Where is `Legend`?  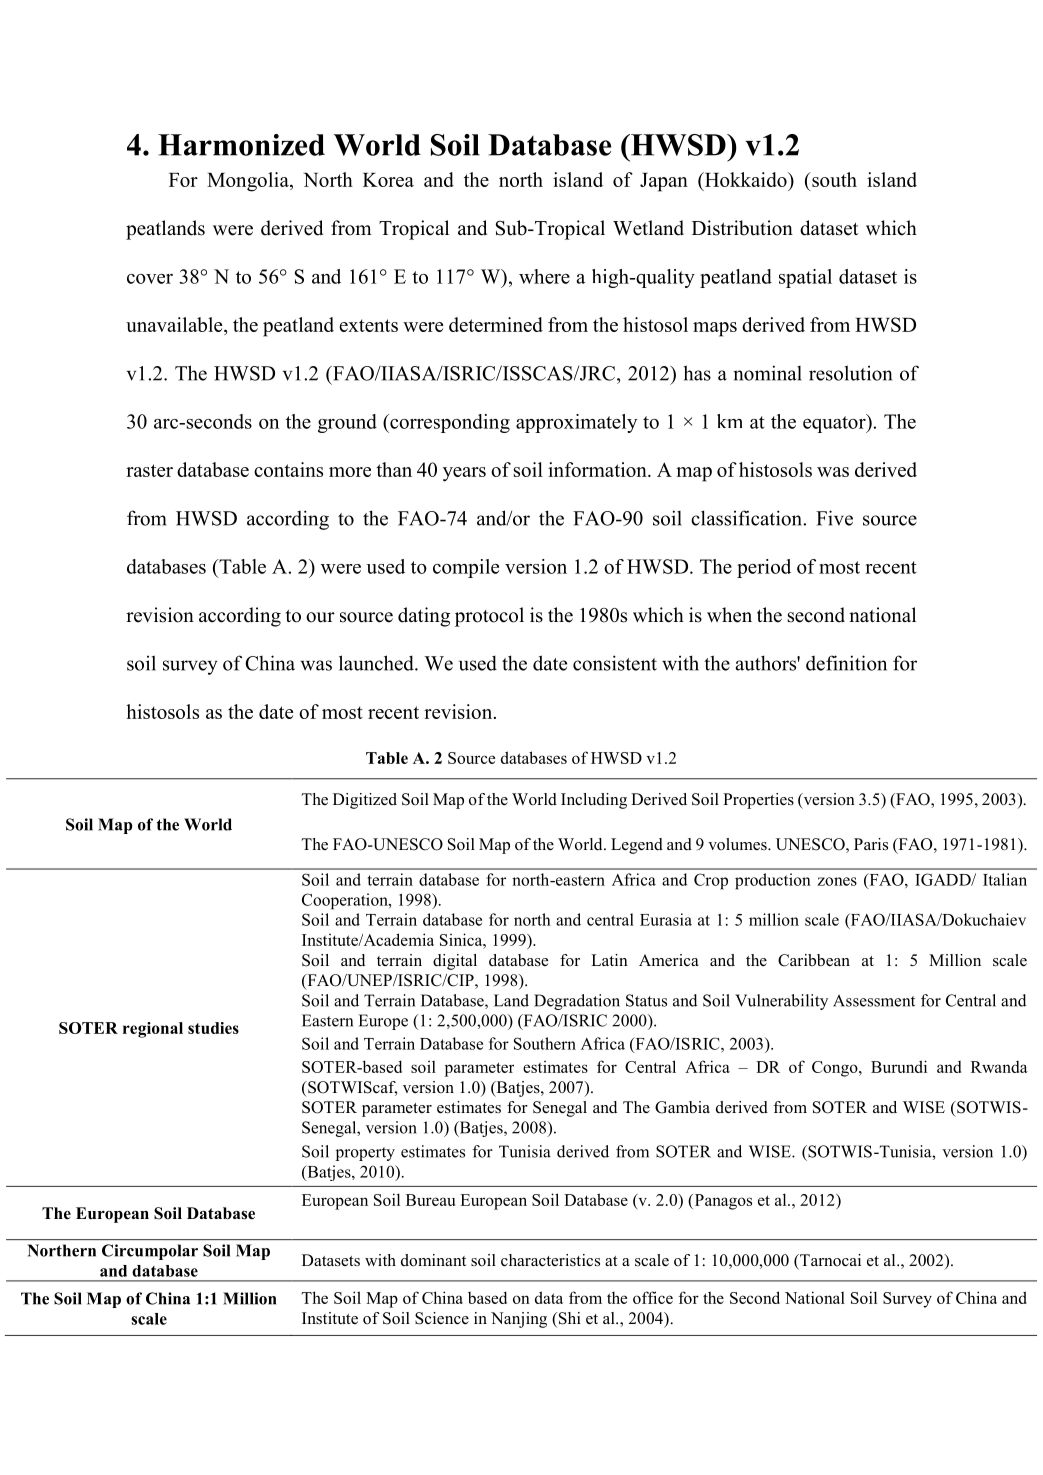
Legend is located at coordinates (637, 846).
